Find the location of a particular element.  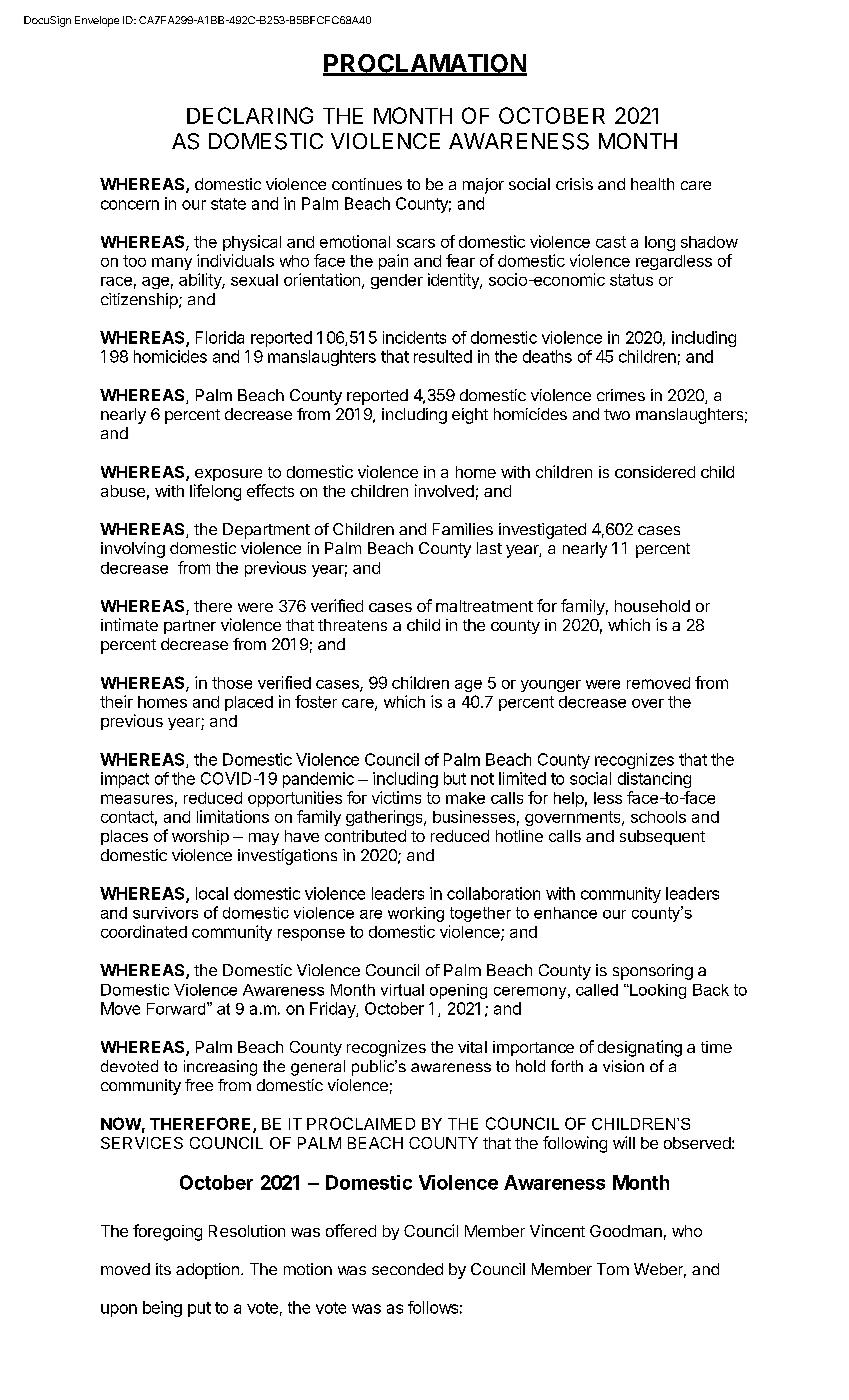

resulted is located at coordinates (443, 356).
